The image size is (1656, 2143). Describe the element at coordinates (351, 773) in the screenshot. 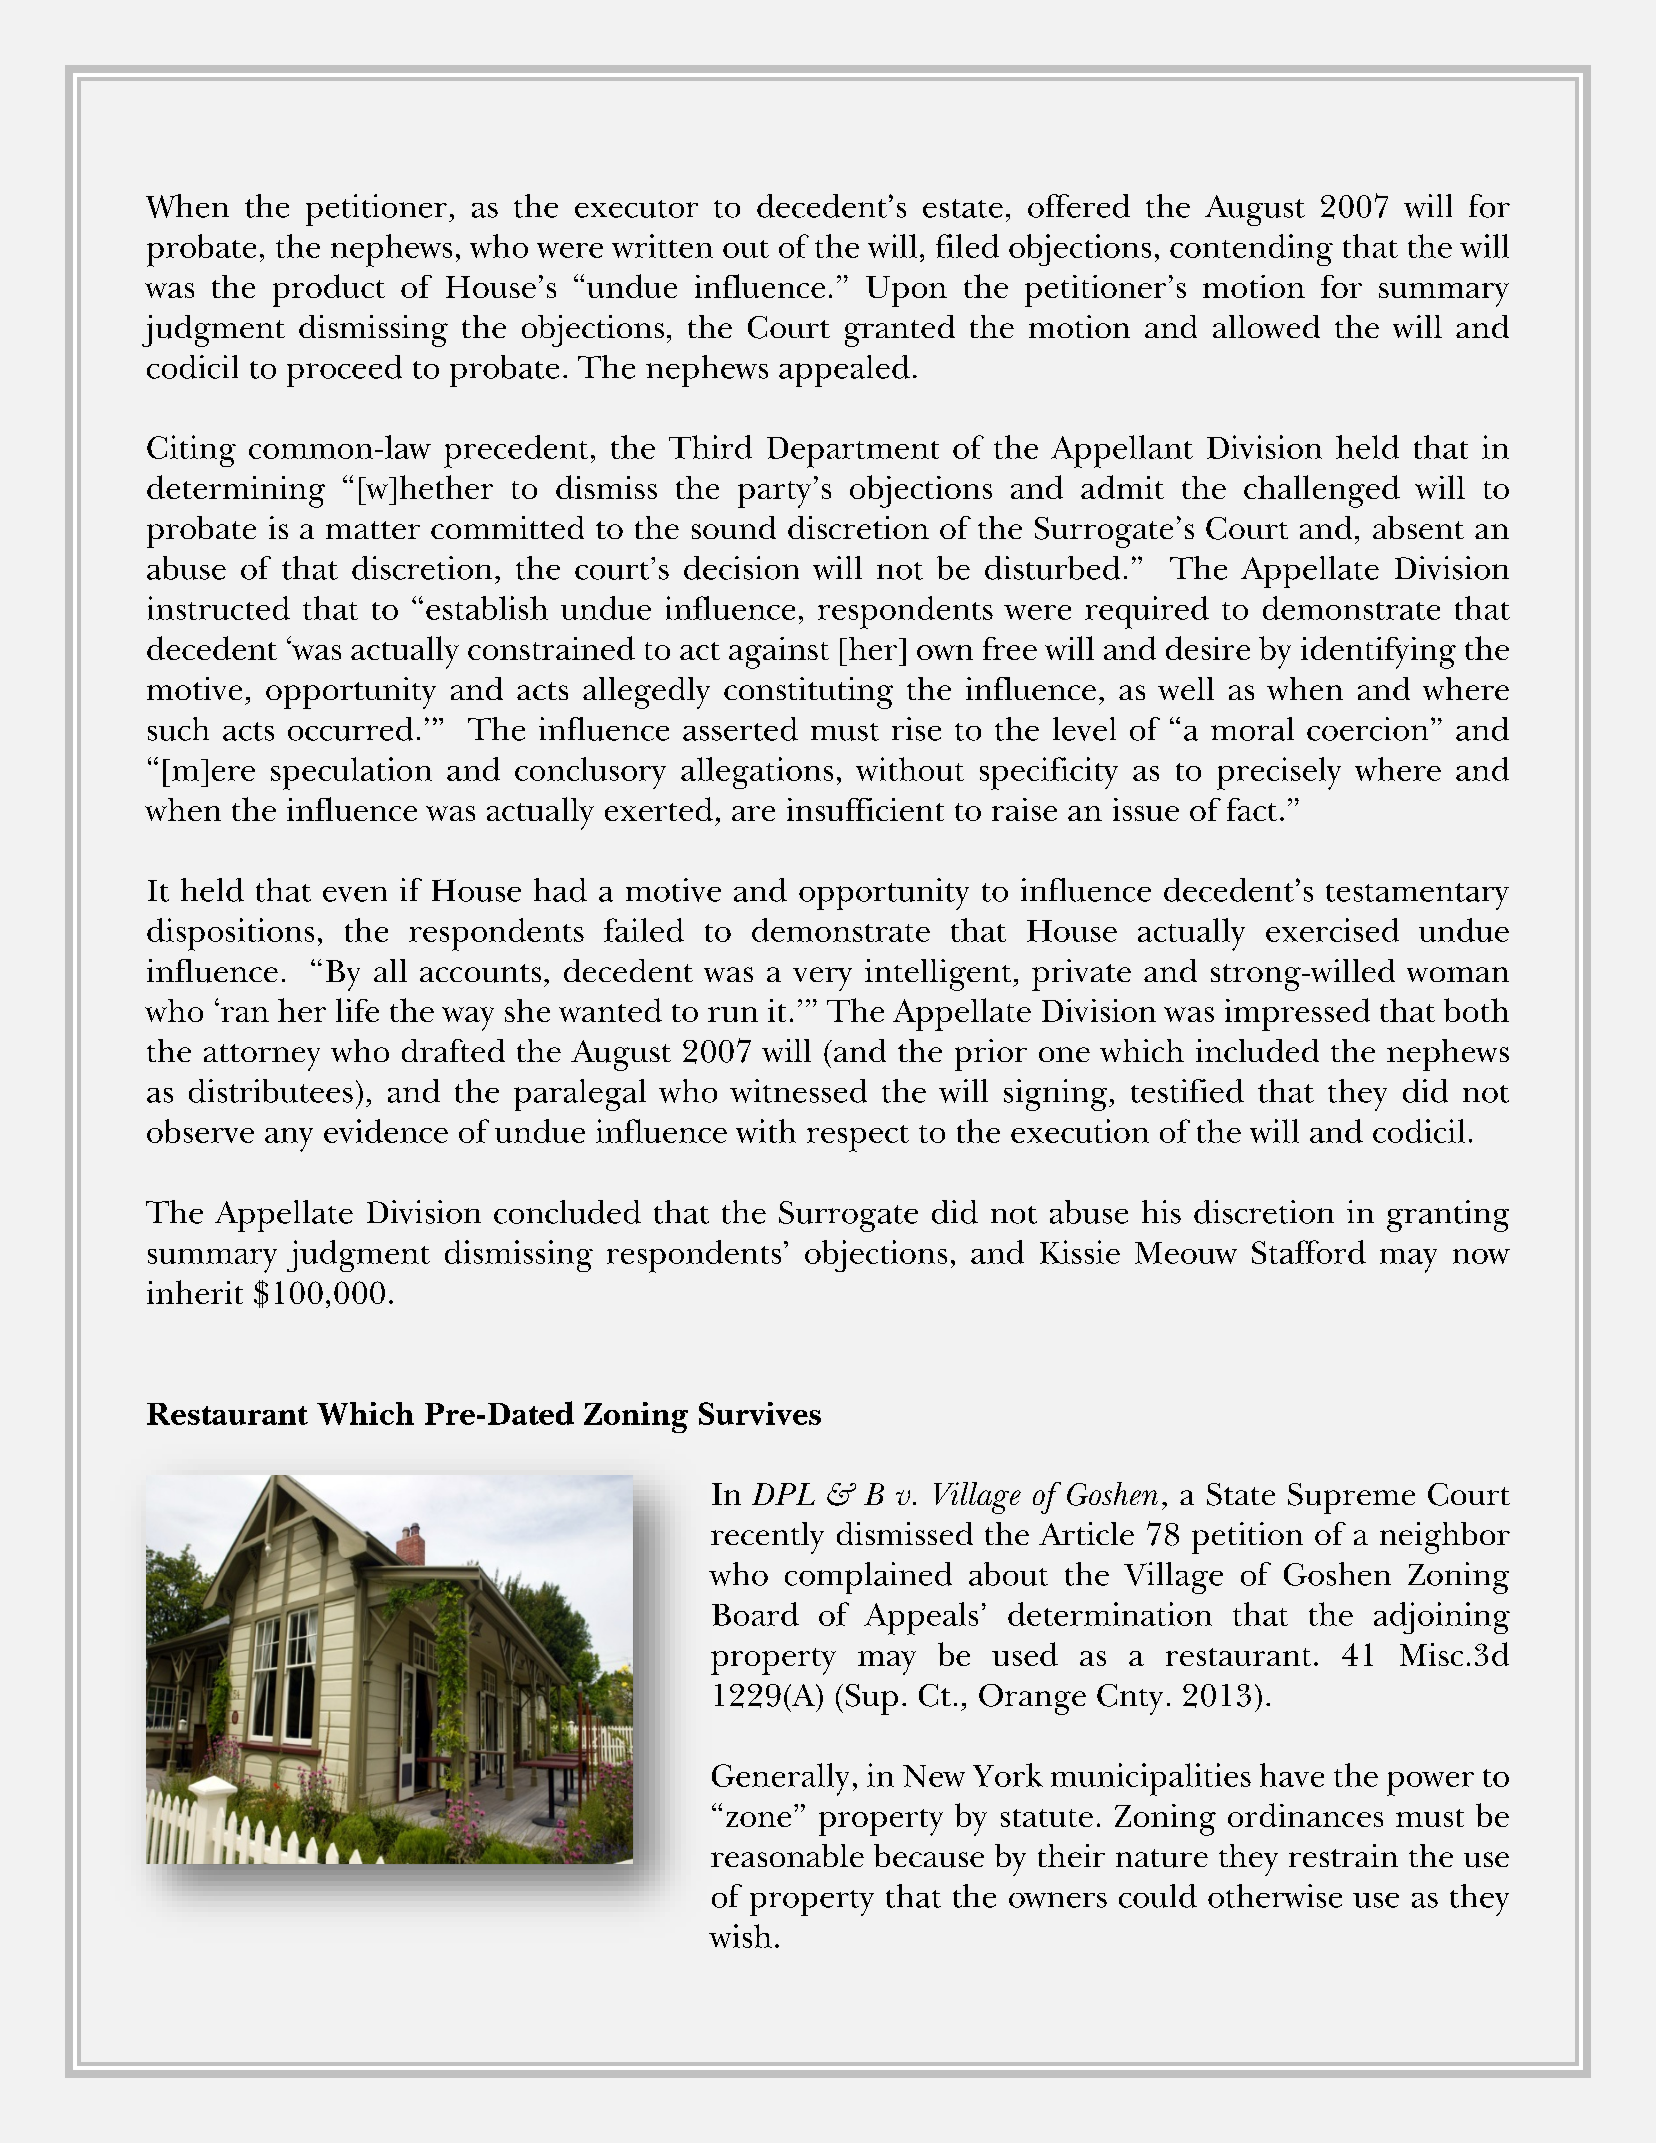

I see `speculation` at that location.
